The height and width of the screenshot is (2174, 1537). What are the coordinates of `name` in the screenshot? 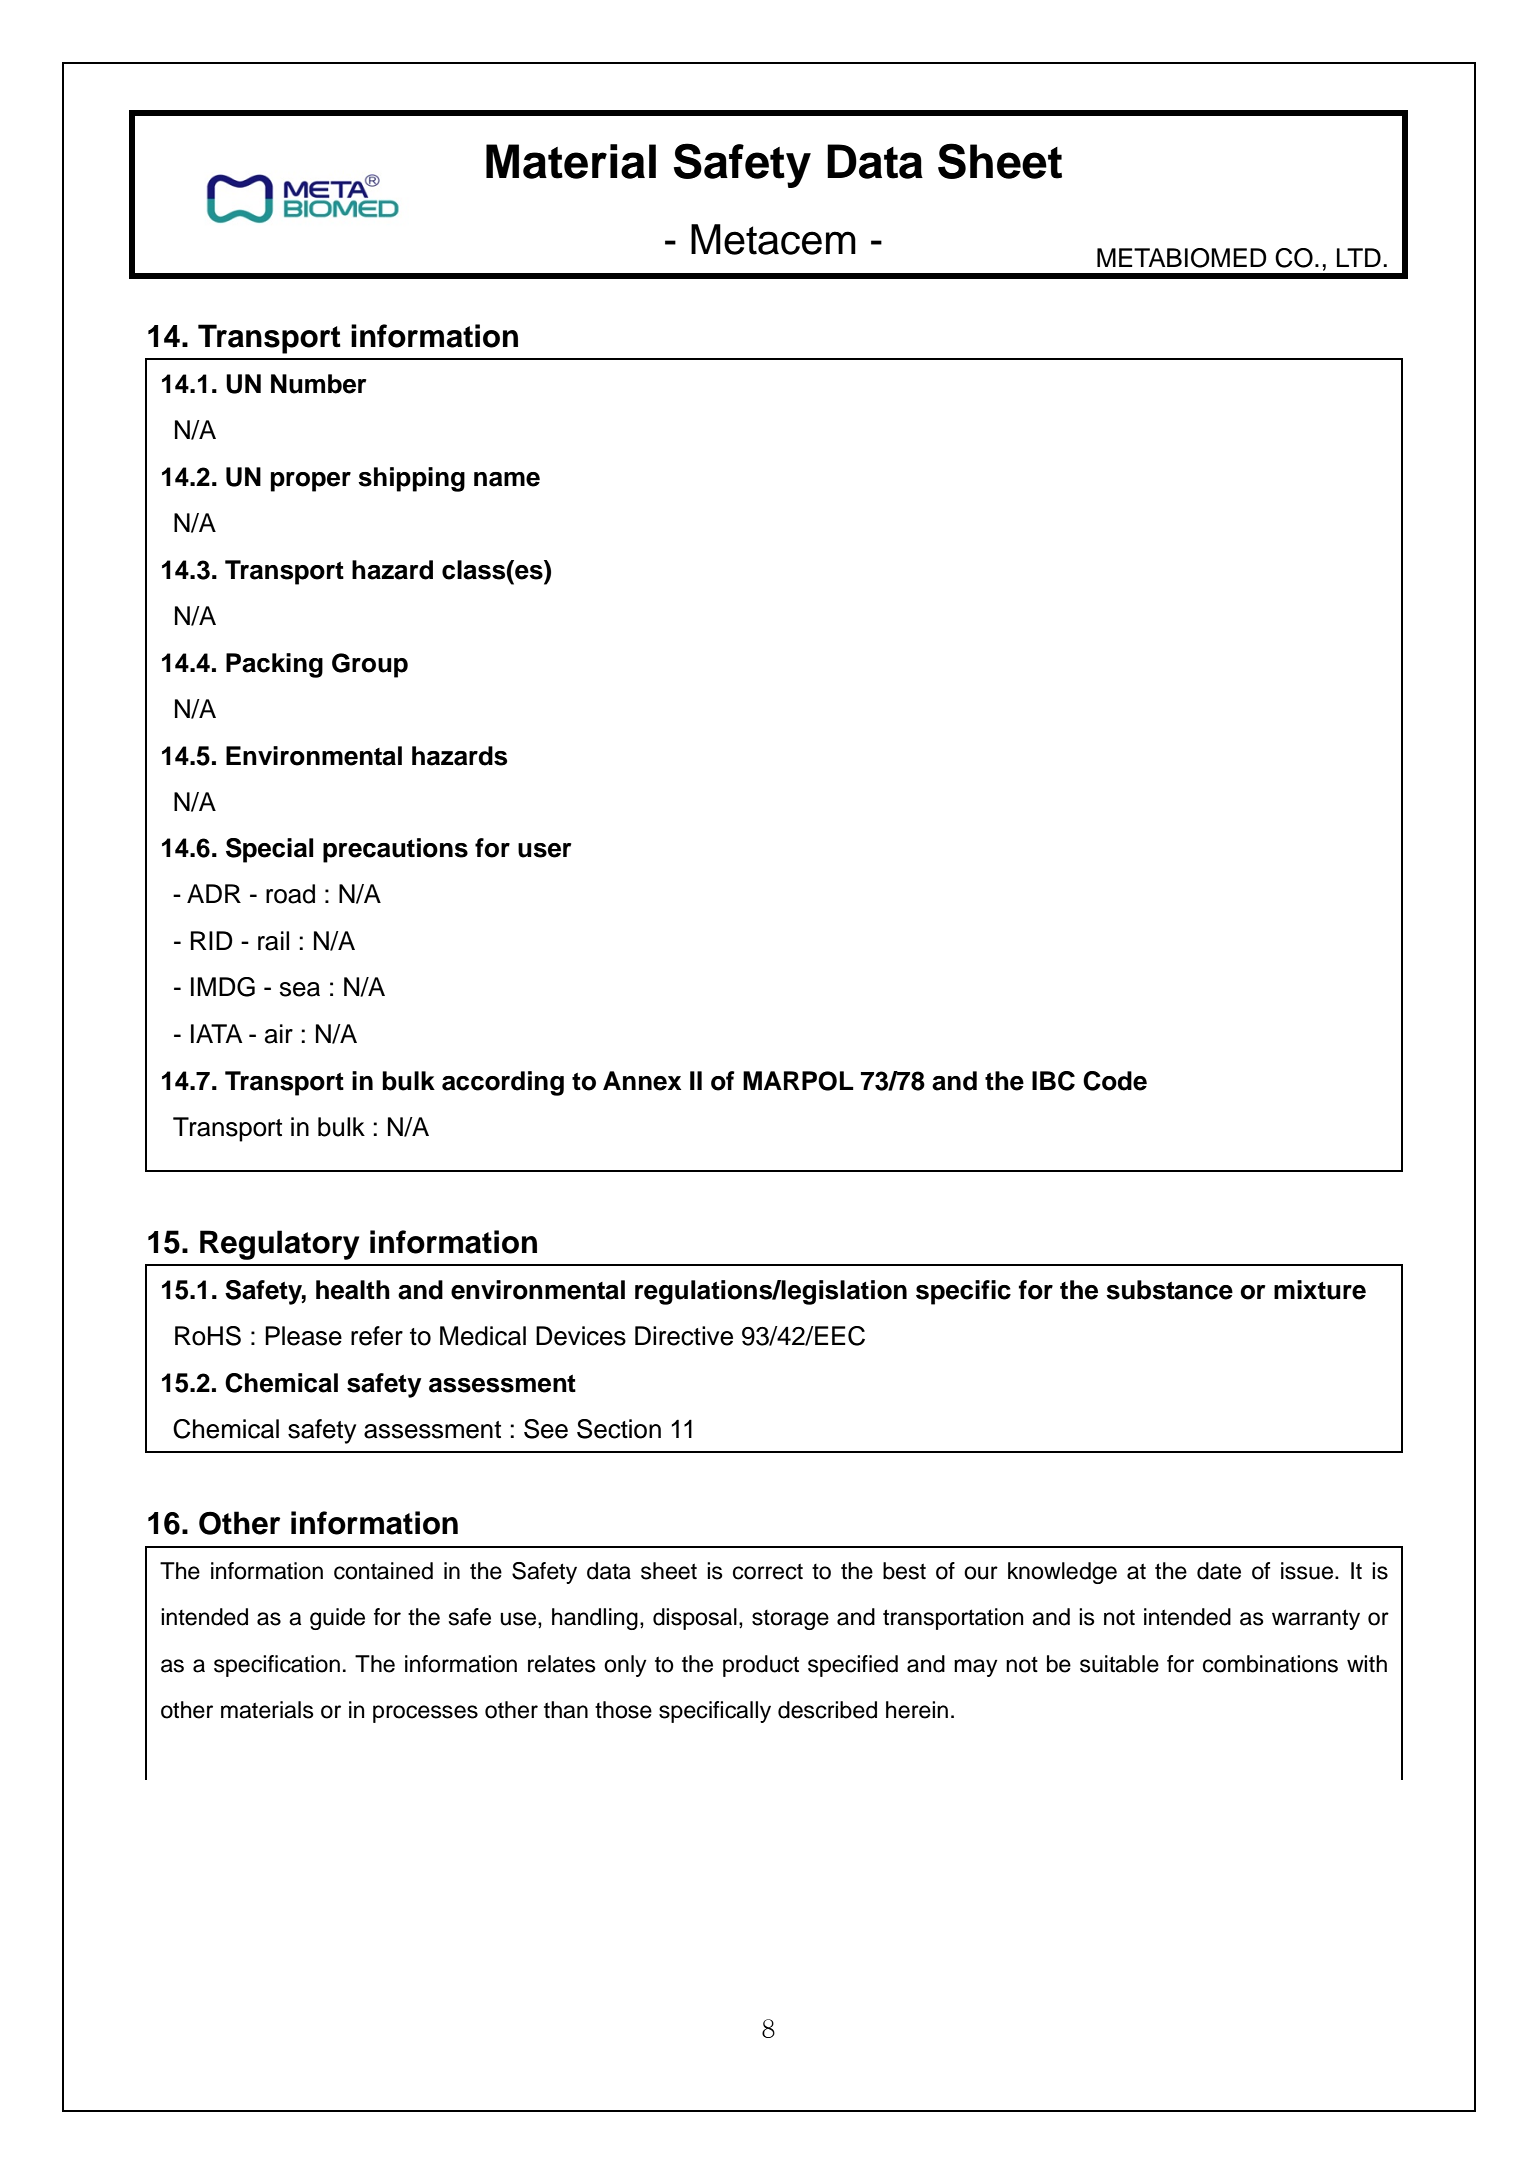 It's located at (507, 479).
